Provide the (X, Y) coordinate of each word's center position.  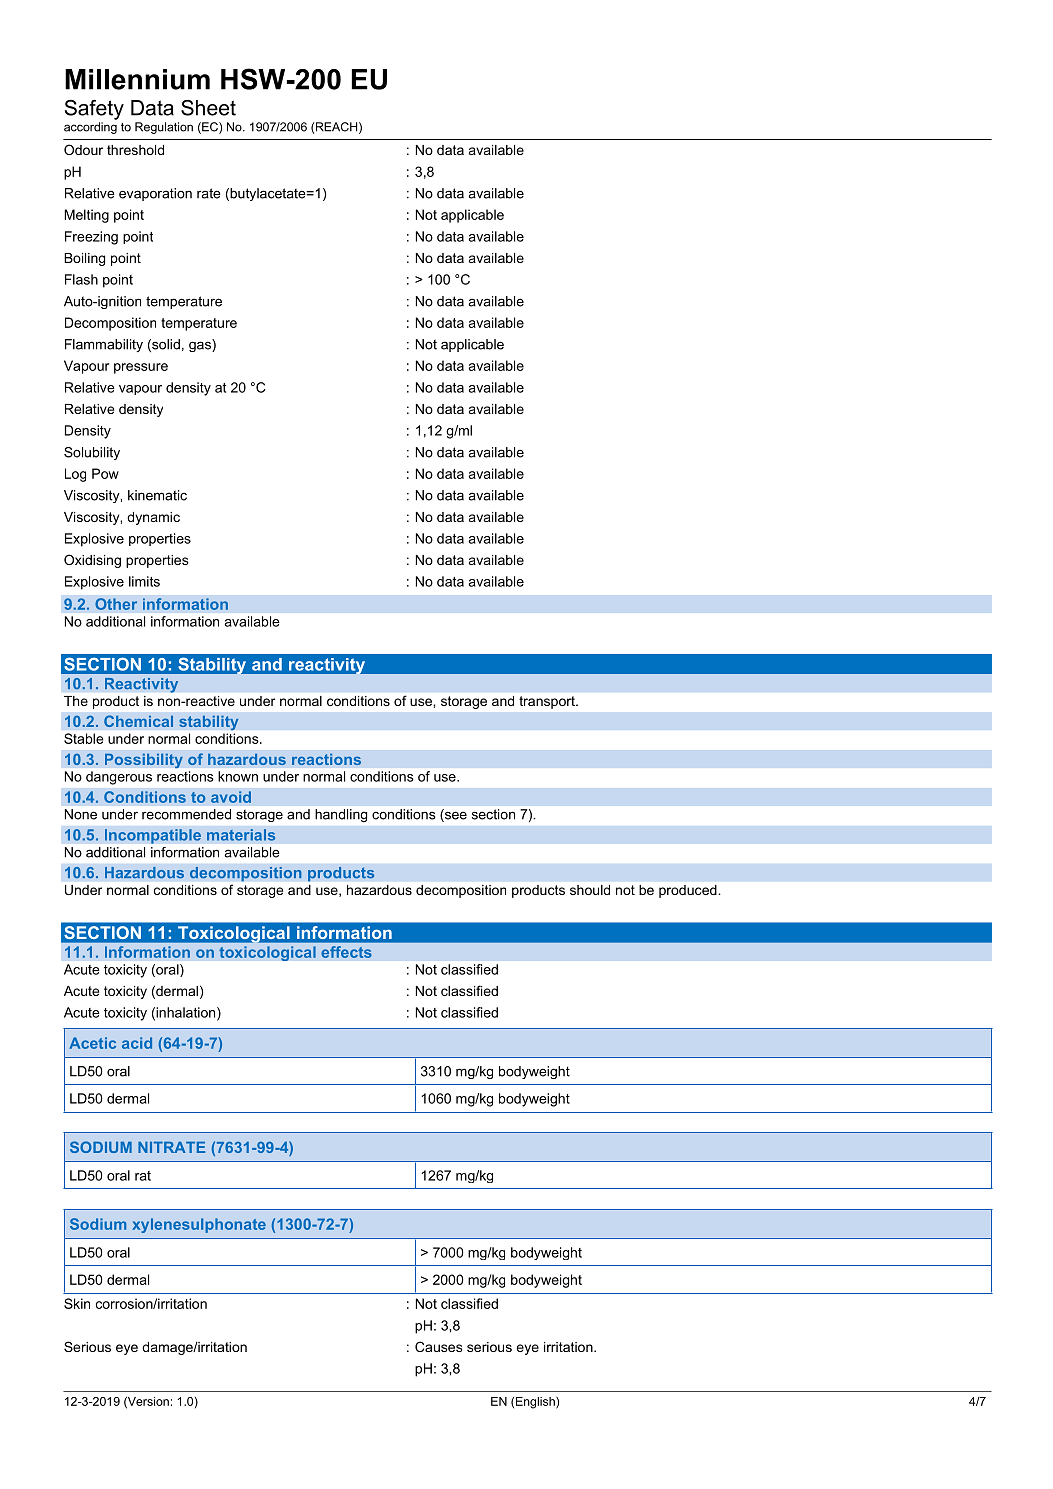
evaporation (155, 194)
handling (341, 815)
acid (137, 1043)
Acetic (92, 1043)
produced (688, 891)
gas (201, 345)
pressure (141, 368)
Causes (439, 1346)
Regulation (164, 128)
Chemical (138, 721)
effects (346, 952)
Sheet (208, 108)
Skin (77, 1303)
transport (548, 702)
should (590, 890)
